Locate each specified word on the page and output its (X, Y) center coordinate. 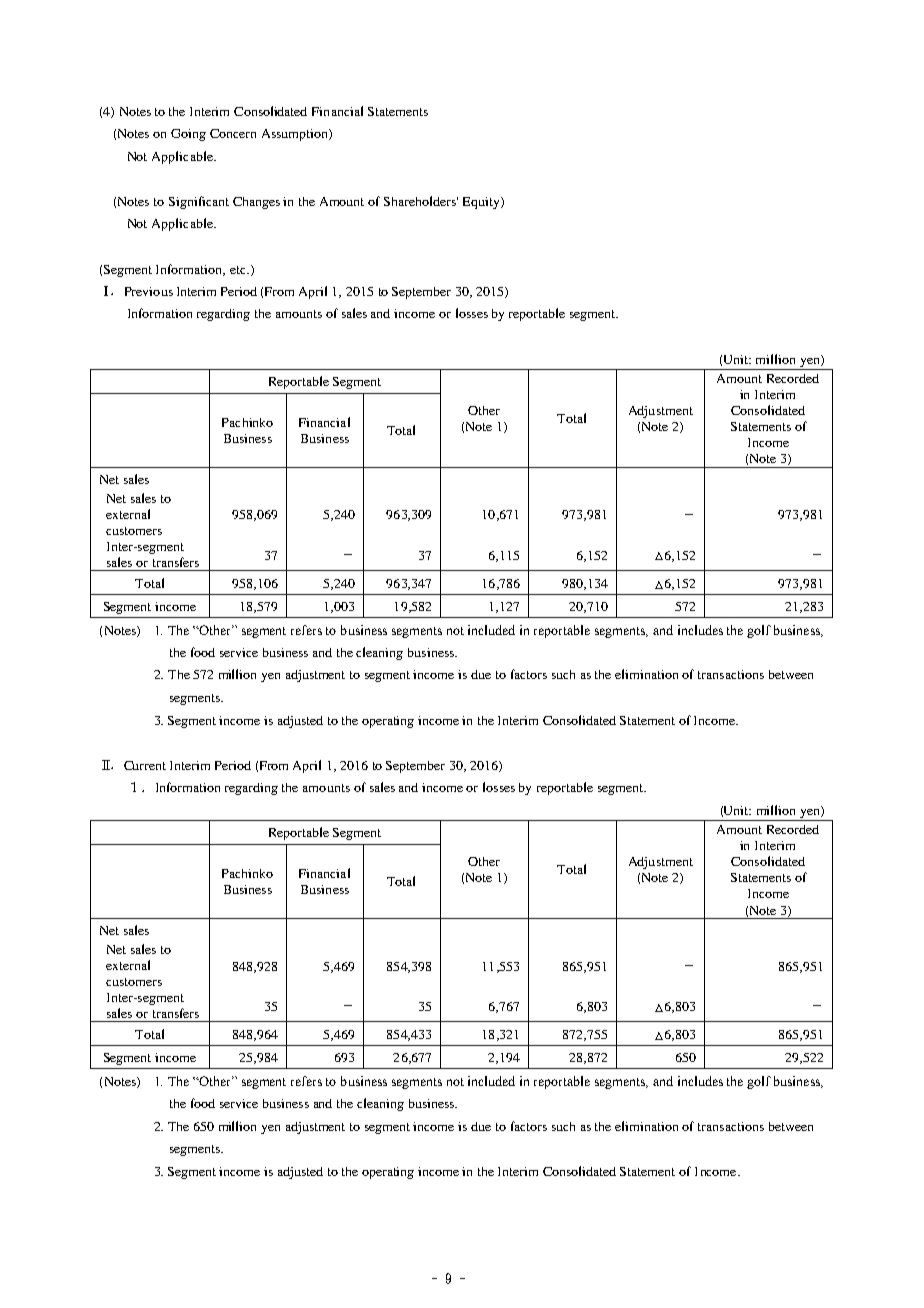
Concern (233, 133)
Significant (199, 202)
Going (188, 135)
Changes (256, 203)
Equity (482, 203)
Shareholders (421, 201)
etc (239, 270)
